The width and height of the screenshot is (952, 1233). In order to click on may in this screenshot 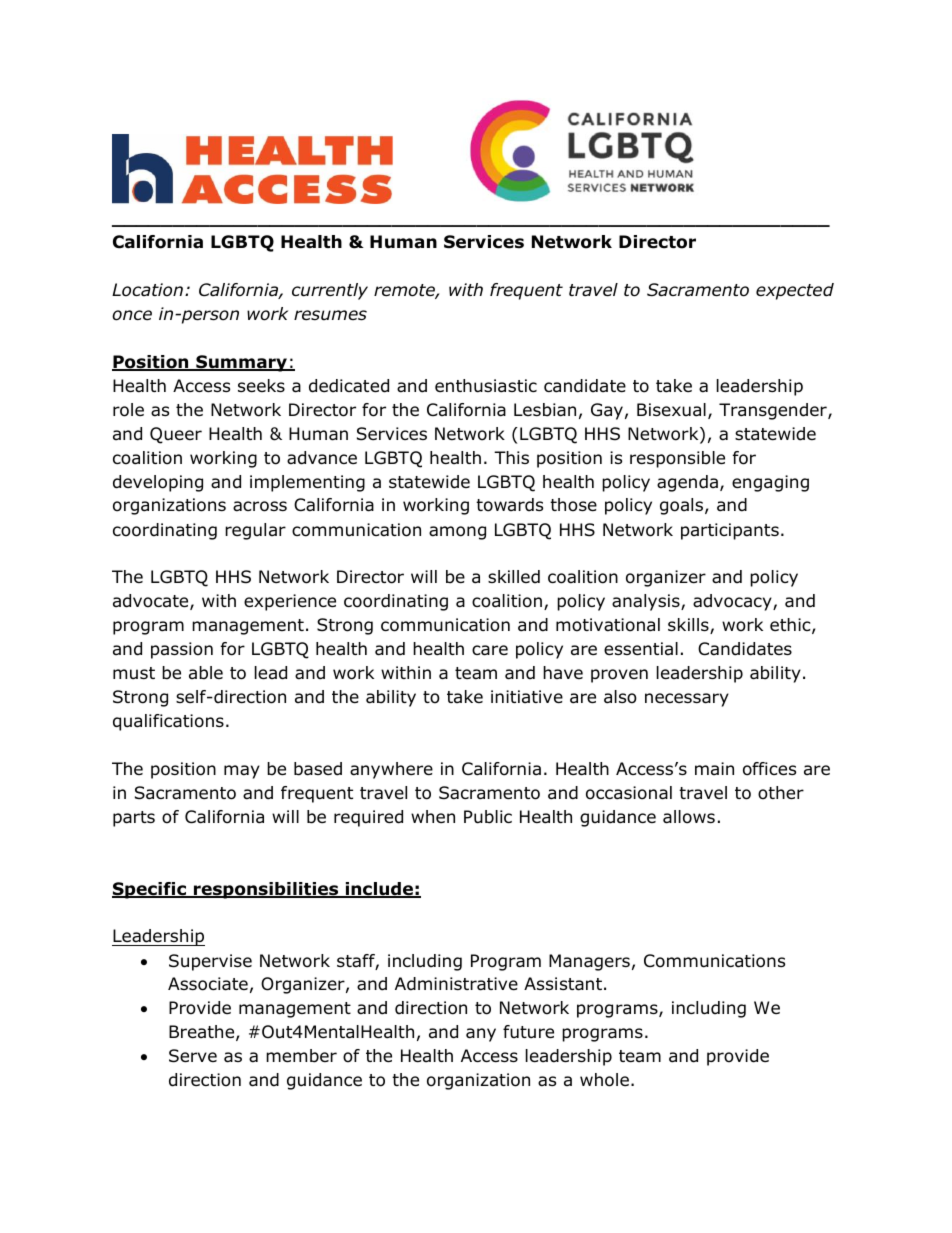, I will do `click(242, 772)`.
